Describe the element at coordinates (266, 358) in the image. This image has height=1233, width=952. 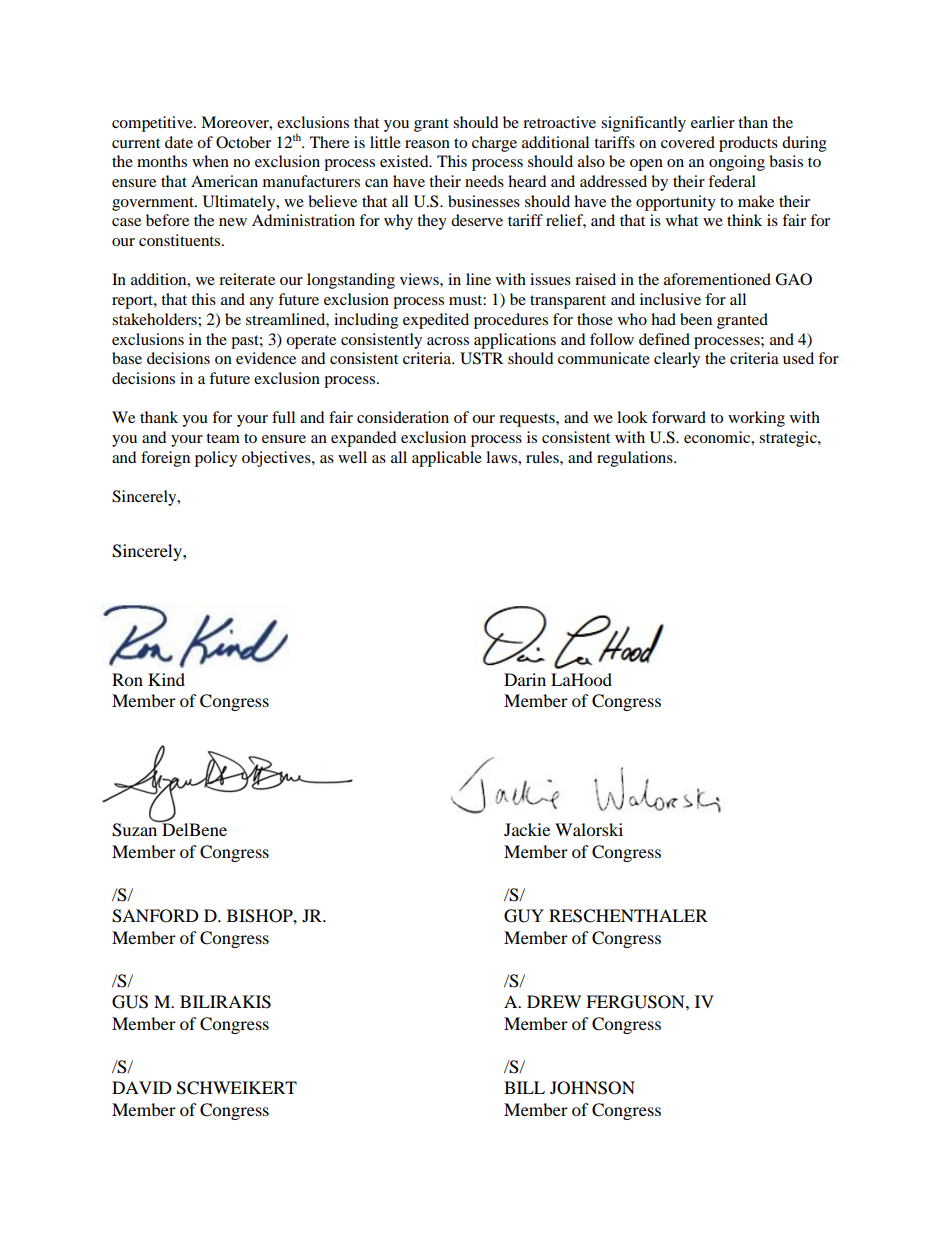
I see `evidence` at that location.
